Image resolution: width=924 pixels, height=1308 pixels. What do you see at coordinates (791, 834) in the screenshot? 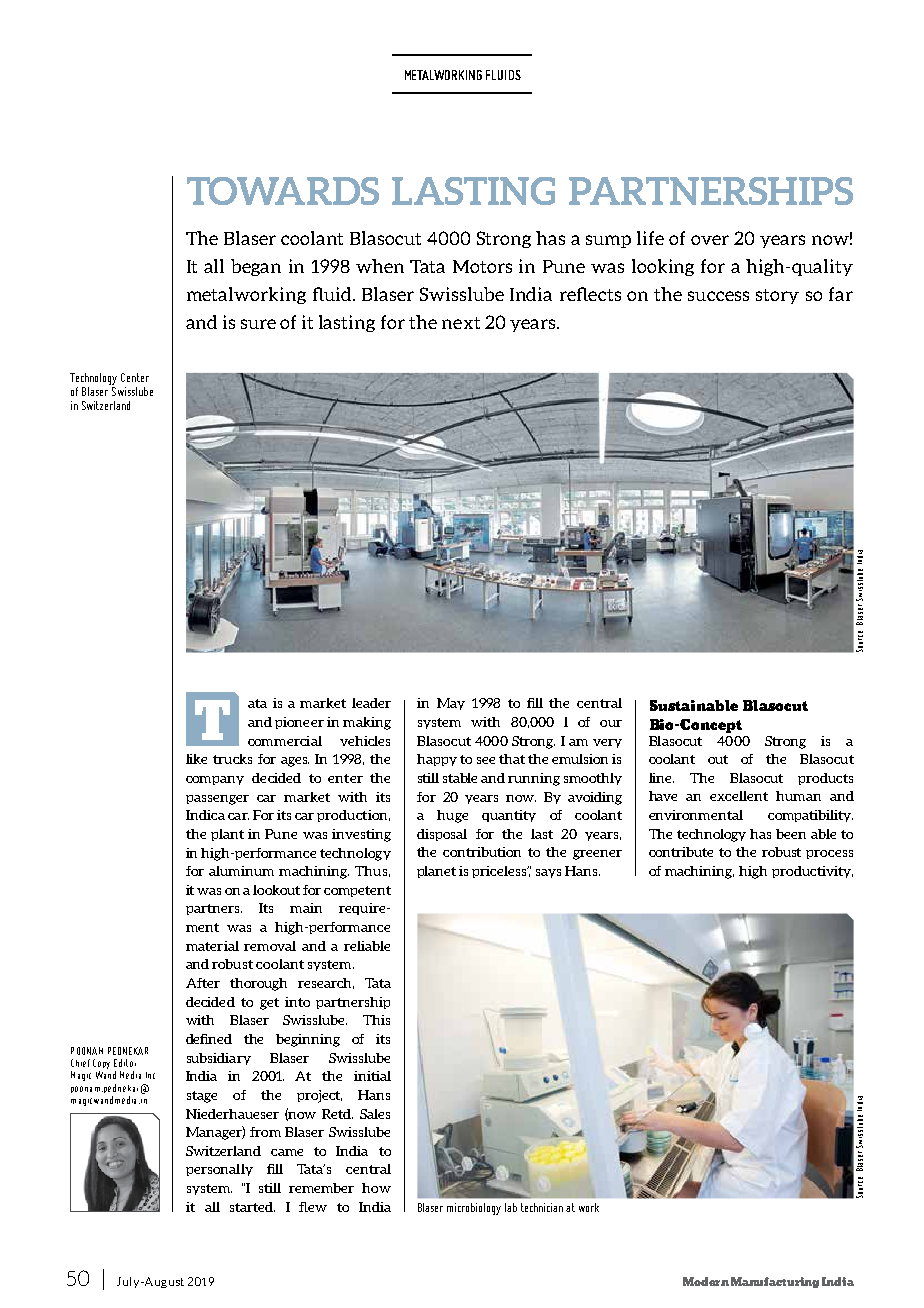
I see `been` at bounding box center [791, 834].
